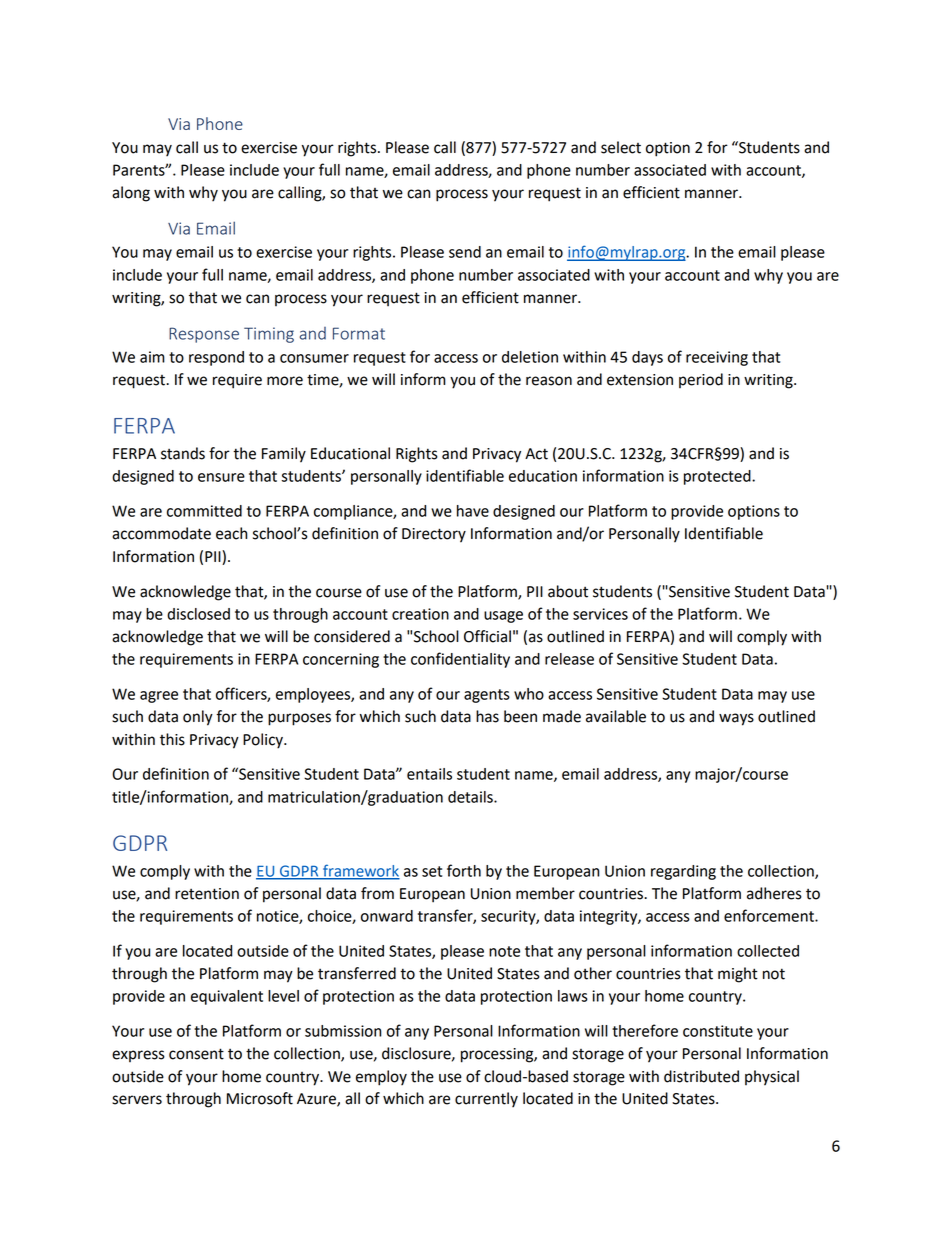  I want to click on ways, so click(736, 719).
